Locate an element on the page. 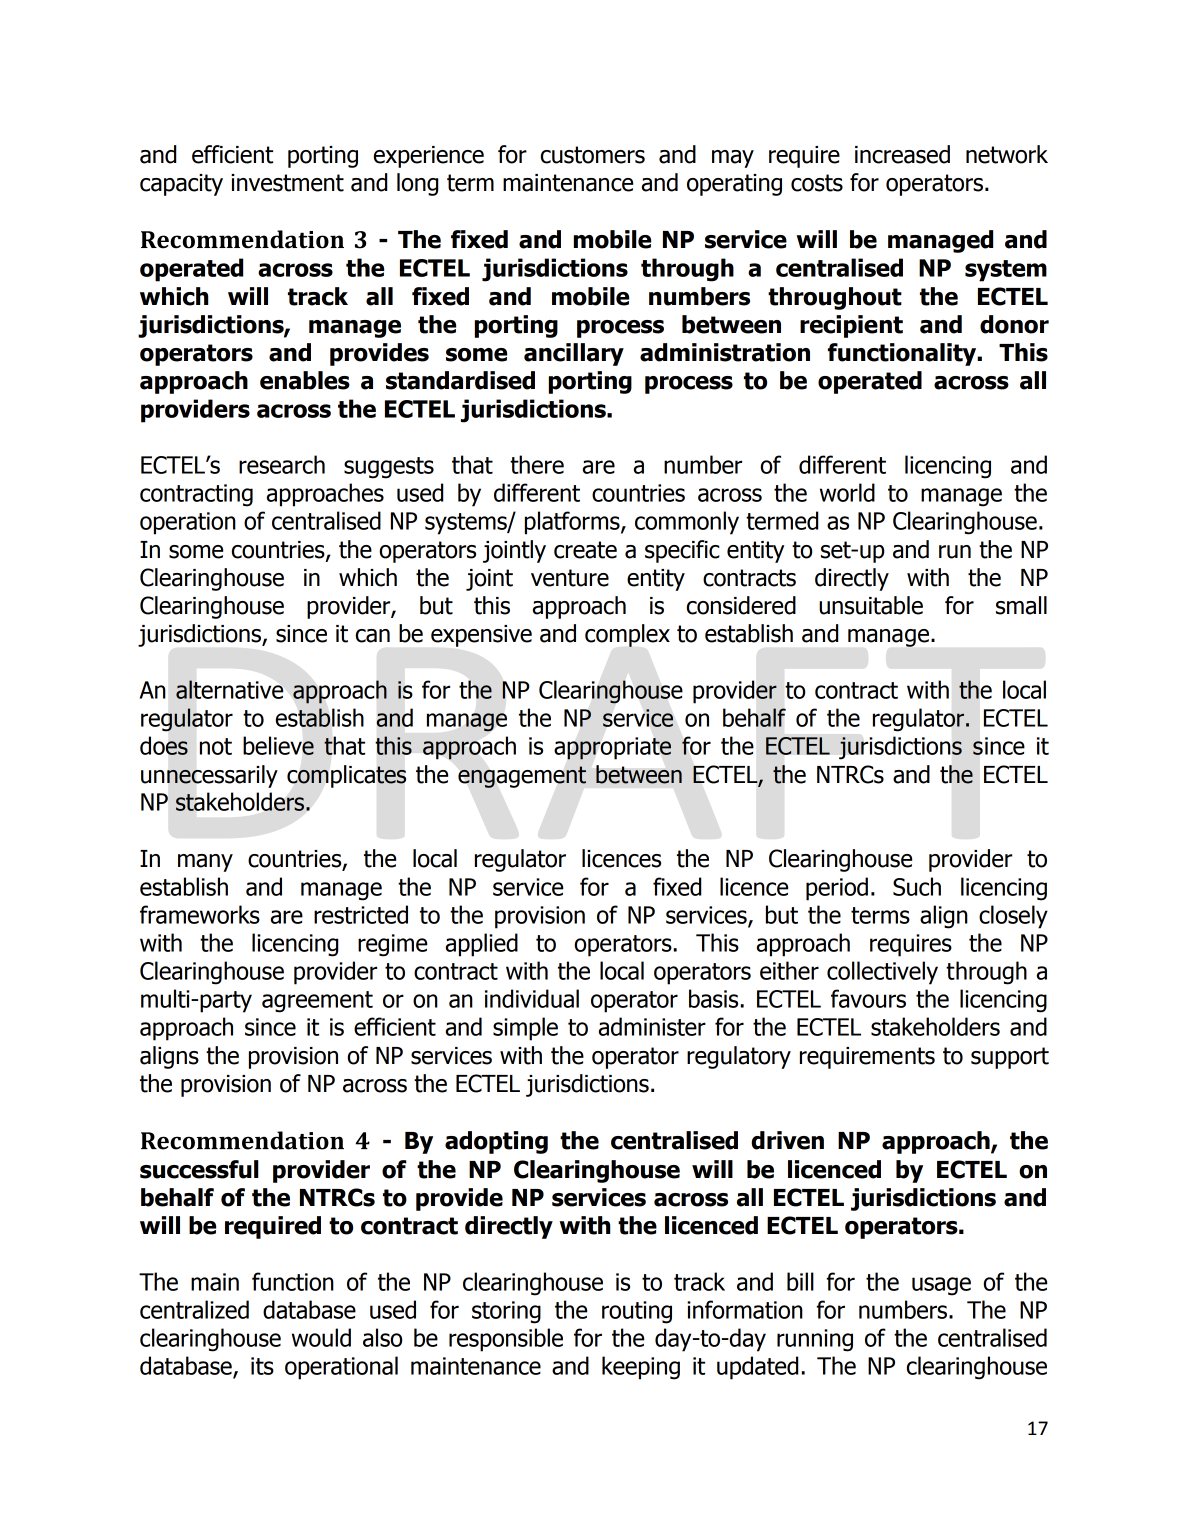 This document has height=1537, width=1188. believe is located at coordinates (278, 745).
